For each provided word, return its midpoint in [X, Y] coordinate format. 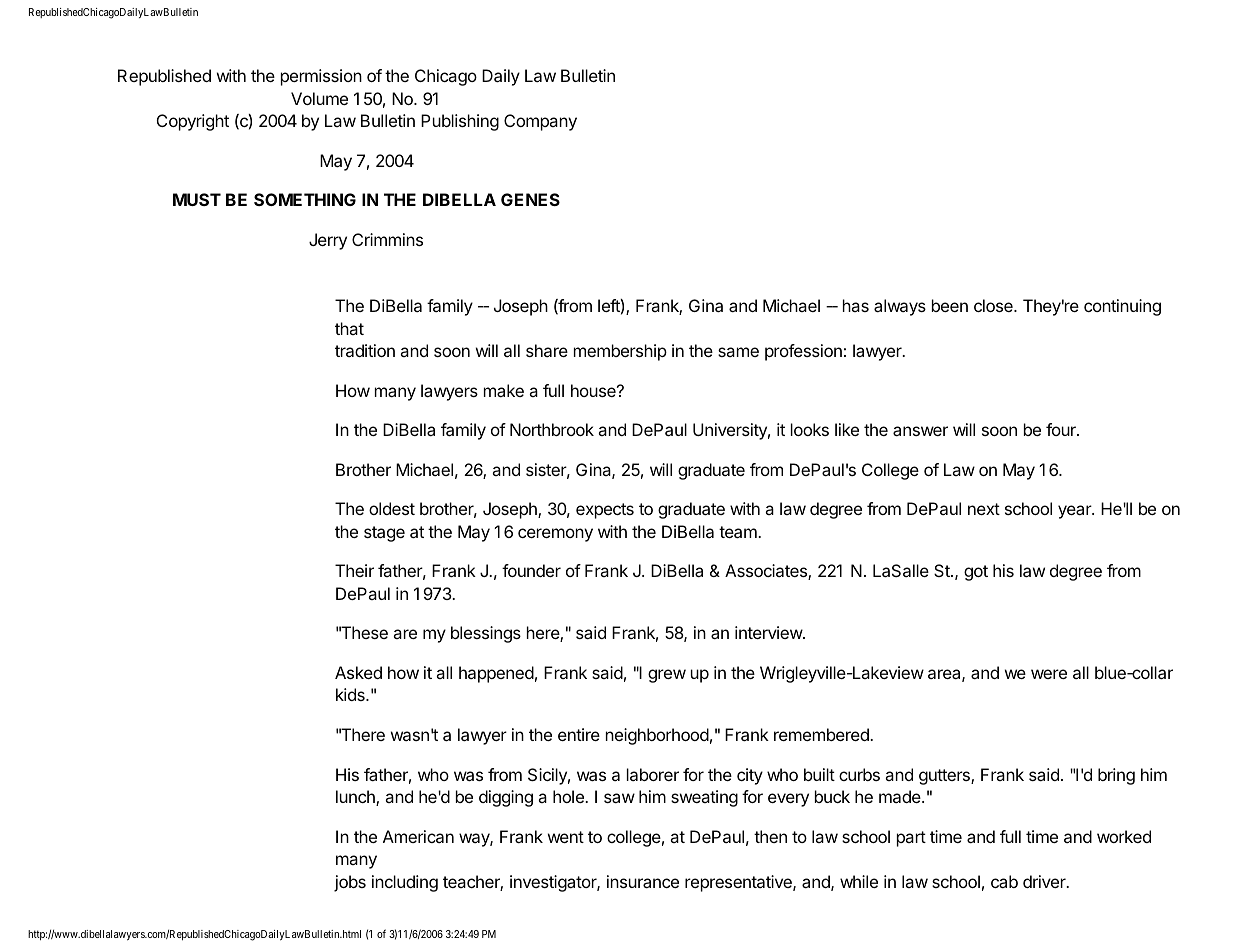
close [994, 305]
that [349, 328]
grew [667, 676]
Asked [358, 672]
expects [605, 511]
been [950, 305]
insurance [643, 881]
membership [620, 352]
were [1049, 674]
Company [540, 122]
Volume [319, 98]
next [984, 509]
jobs [350, 883]
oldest [392, 508]
